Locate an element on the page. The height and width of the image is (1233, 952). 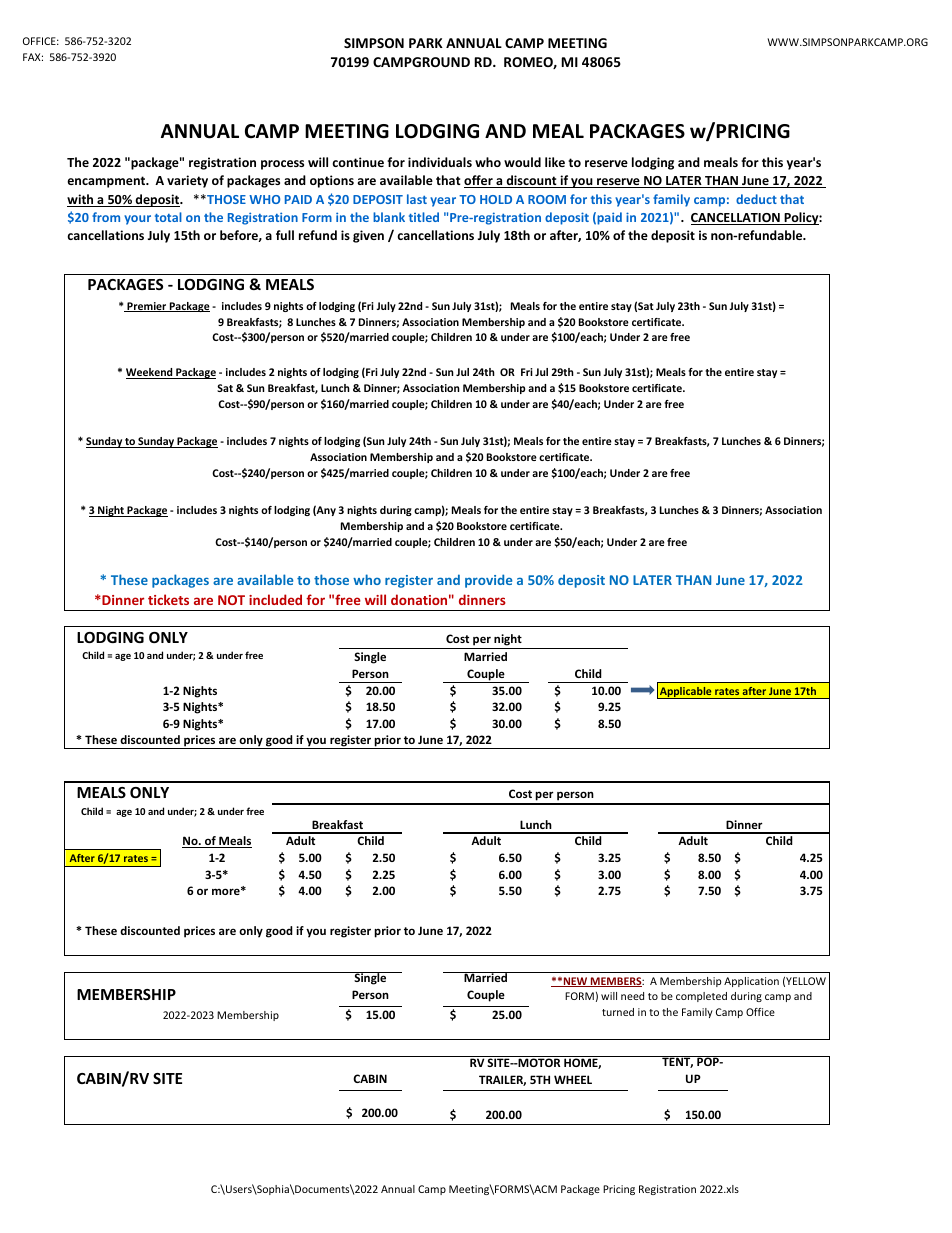
NOT is located at coordinates (231, 600).
